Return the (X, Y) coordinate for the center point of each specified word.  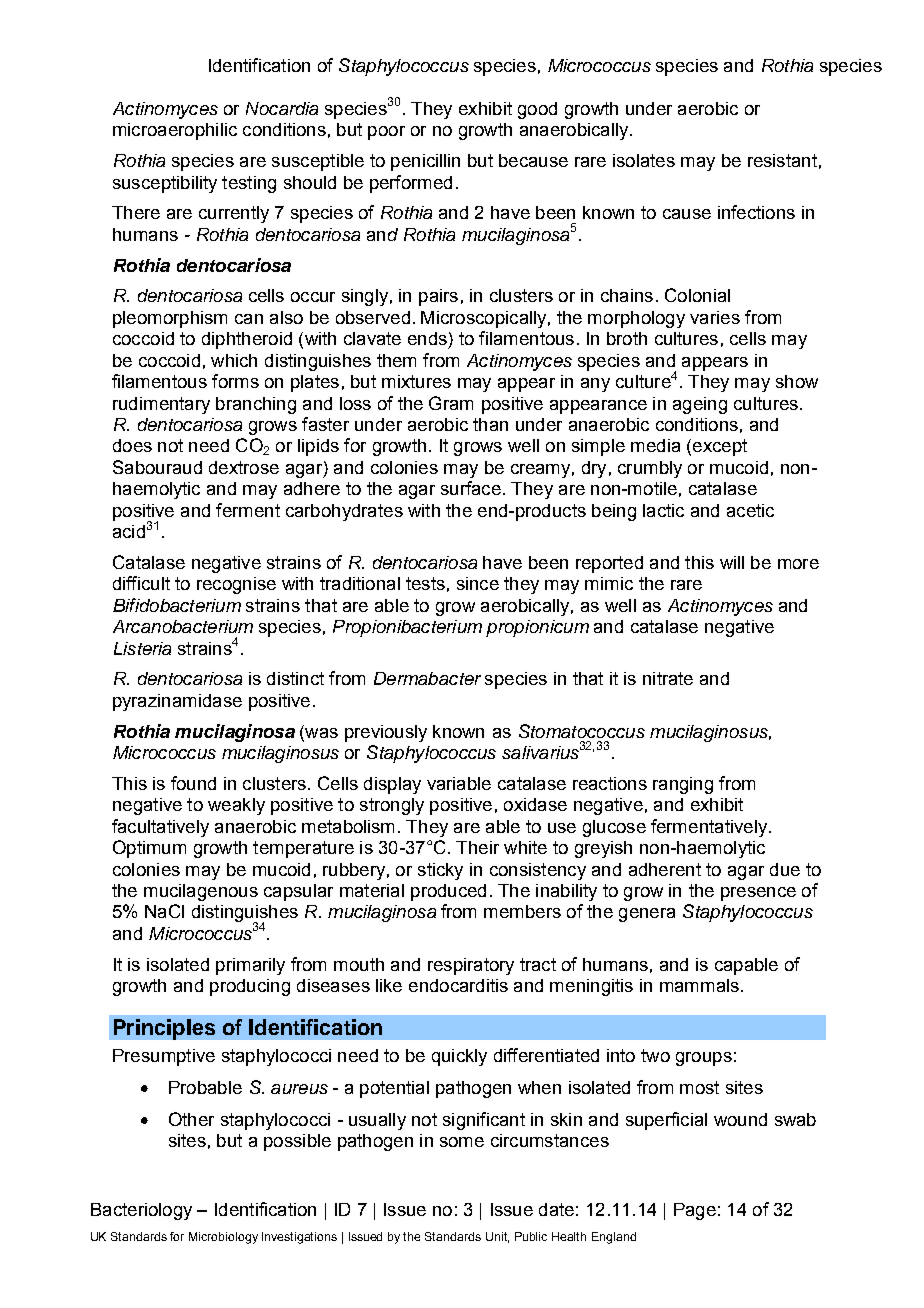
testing (249, 184)
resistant (782, 160)
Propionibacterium (407, 628)
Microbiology (223, 1238)
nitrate (668, 678)
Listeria (142, 648)
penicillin (425, 162)
